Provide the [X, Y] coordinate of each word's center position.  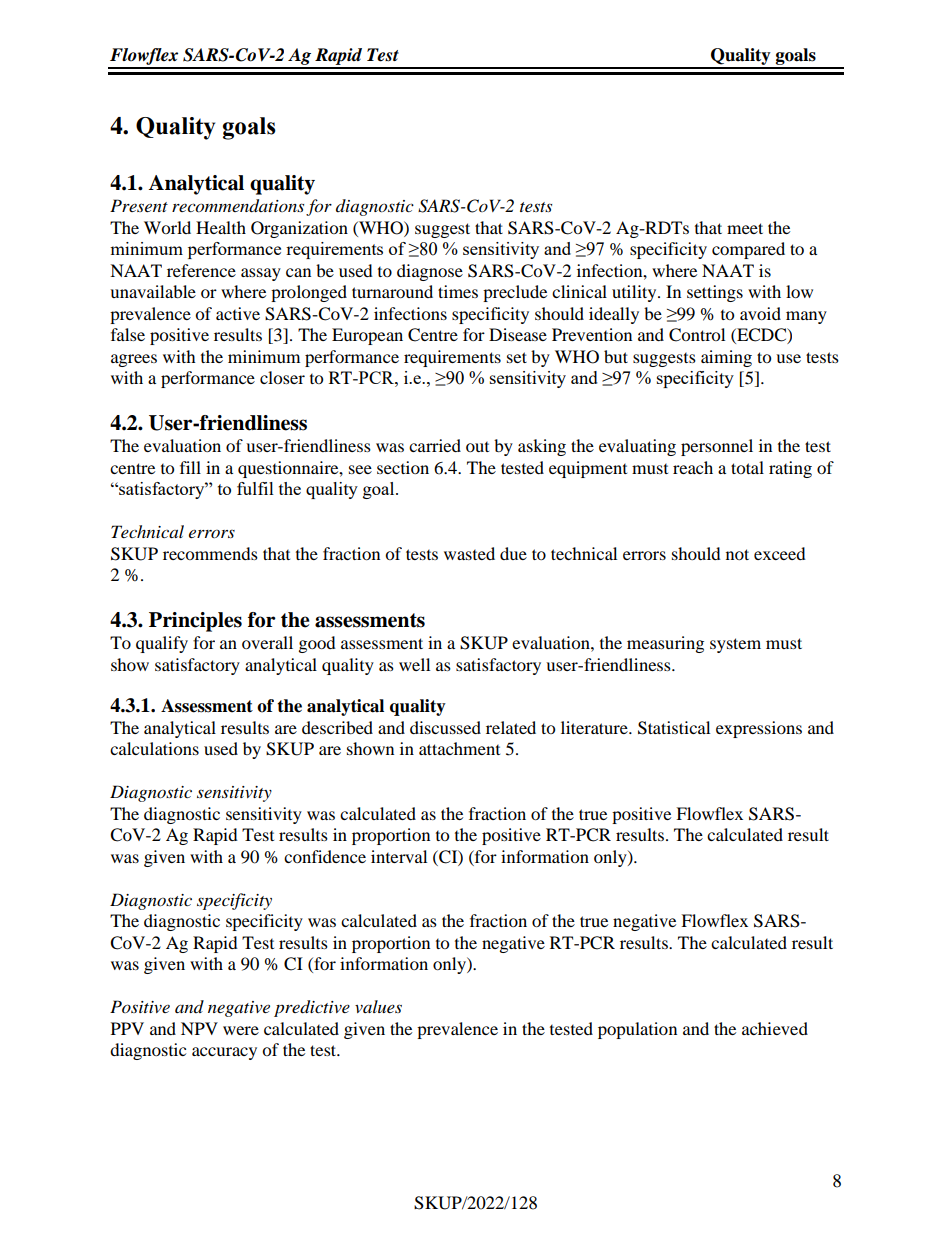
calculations [154, 748]
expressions [759, 729]
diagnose [430, 272]
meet [745, 228]
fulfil [255, 488]
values [378, 1006]
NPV [199, 1028]
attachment [459, 748]
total [747, 467]
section [403, 467]
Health [221, 227]
